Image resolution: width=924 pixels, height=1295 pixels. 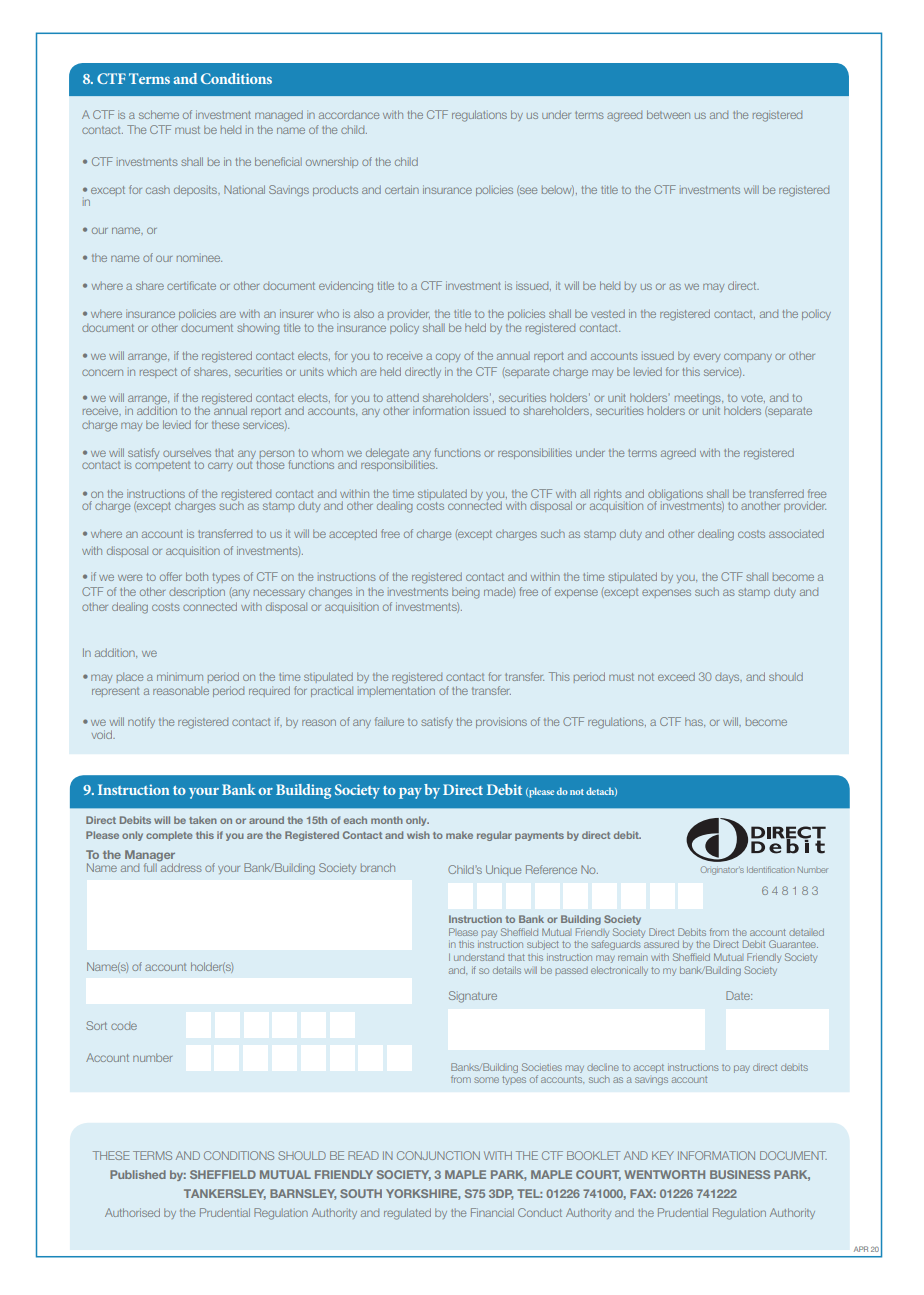 I want to click on minimum, so click(x=180, y=676).
